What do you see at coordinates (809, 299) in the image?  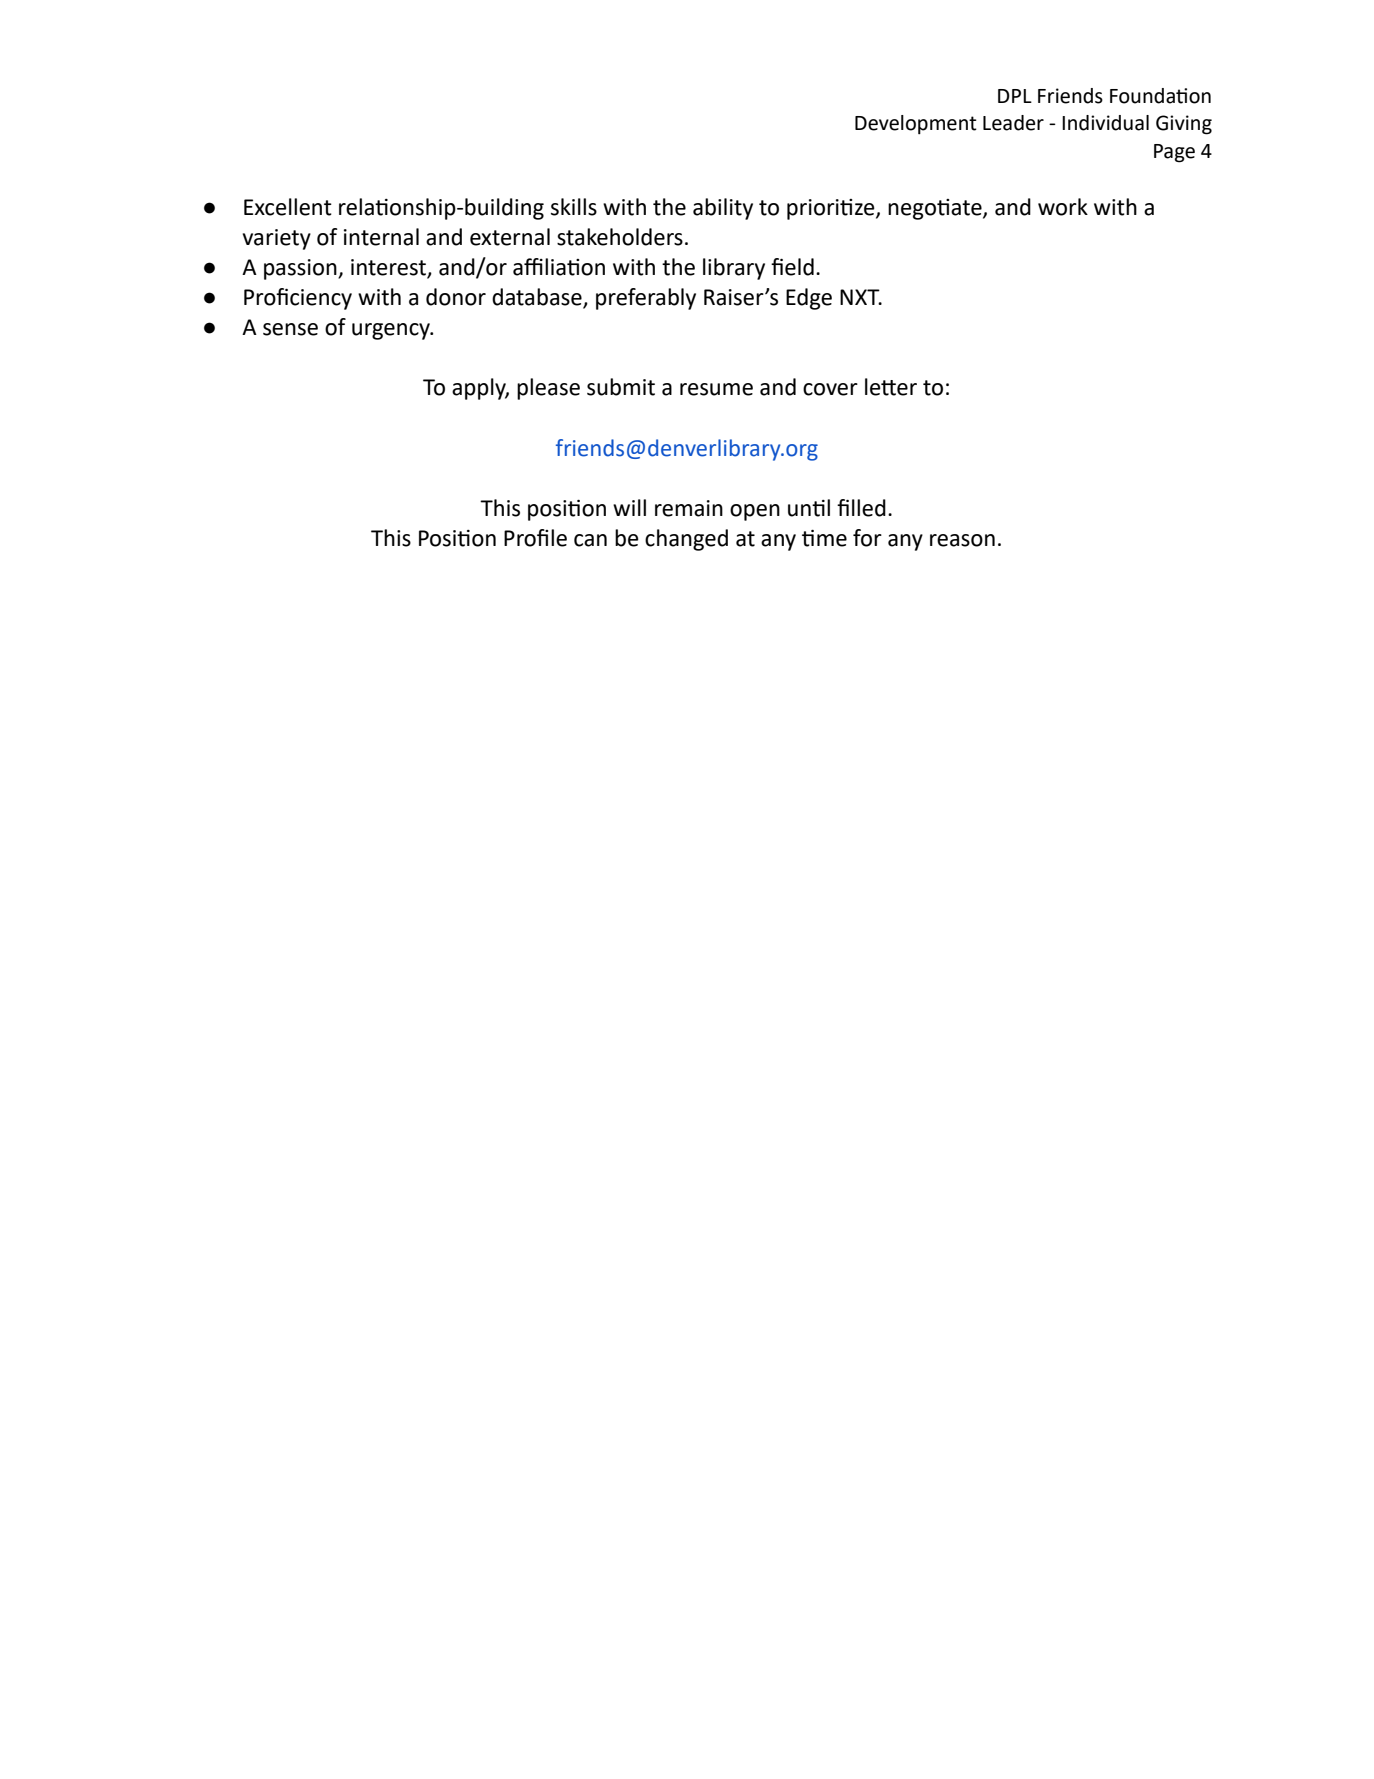 I see `Edge` at bounding box center [809, 299].
